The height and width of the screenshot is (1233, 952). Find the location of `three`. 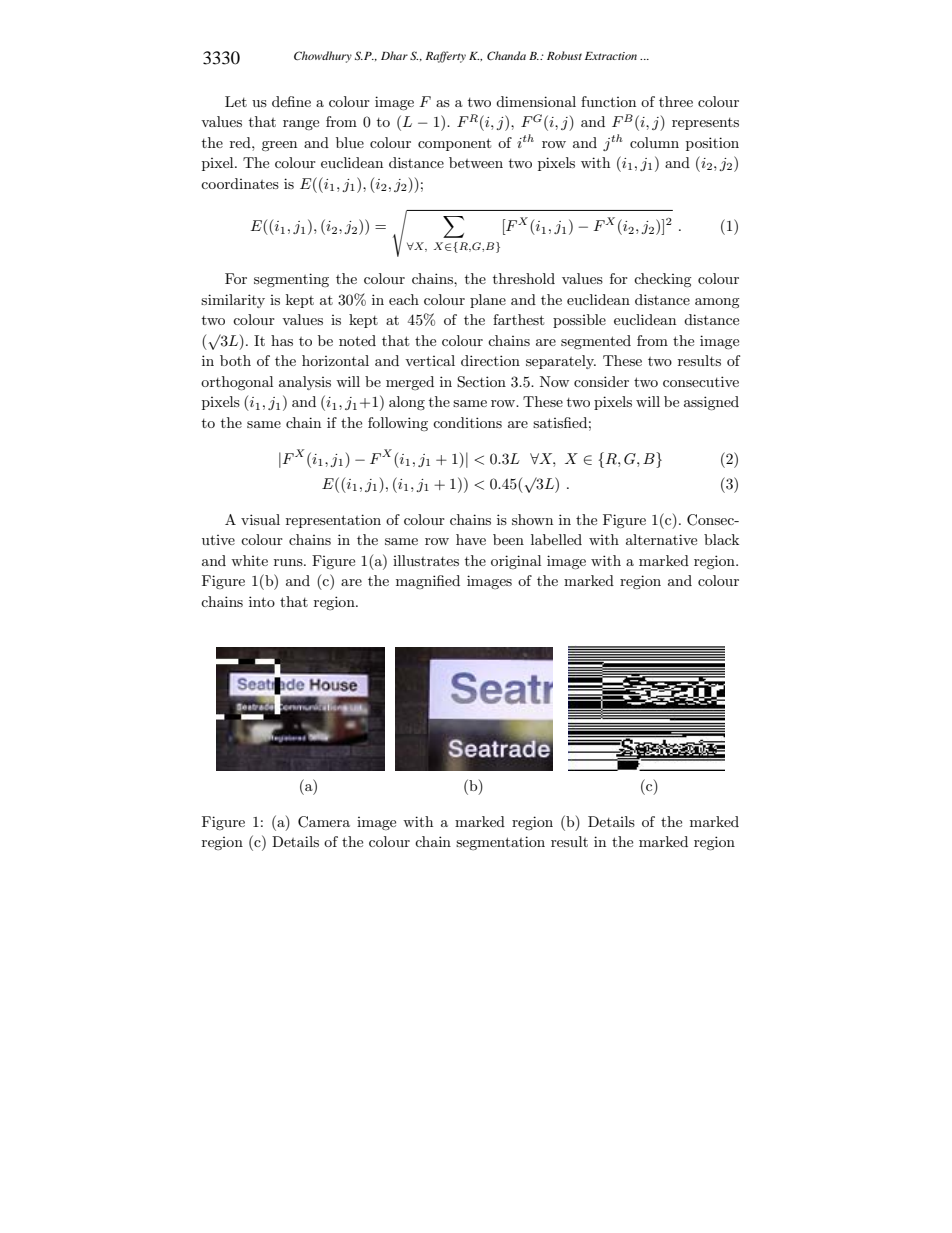

three is located at coordinates (676, 101).
